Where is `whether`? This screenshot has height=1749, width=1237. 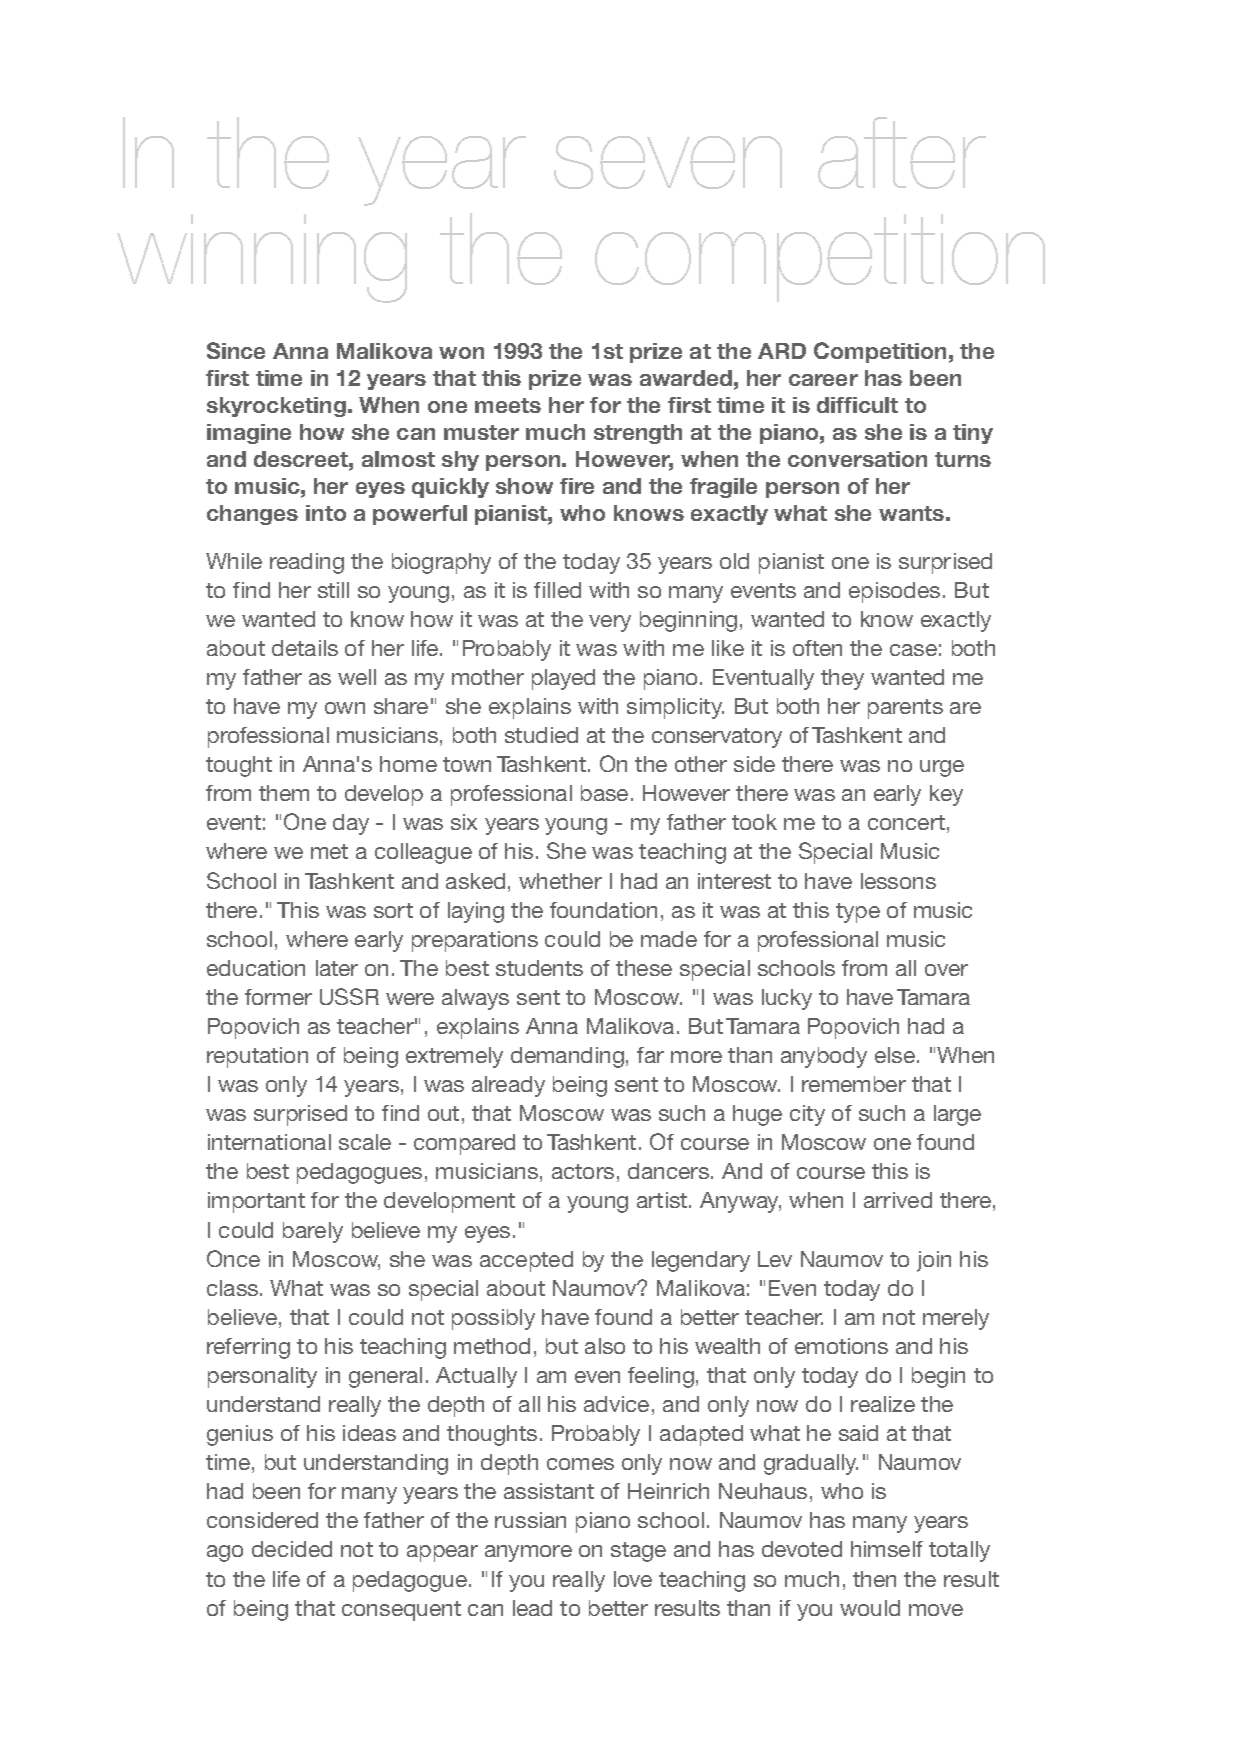 whether is located at coordinates (560, 881).
